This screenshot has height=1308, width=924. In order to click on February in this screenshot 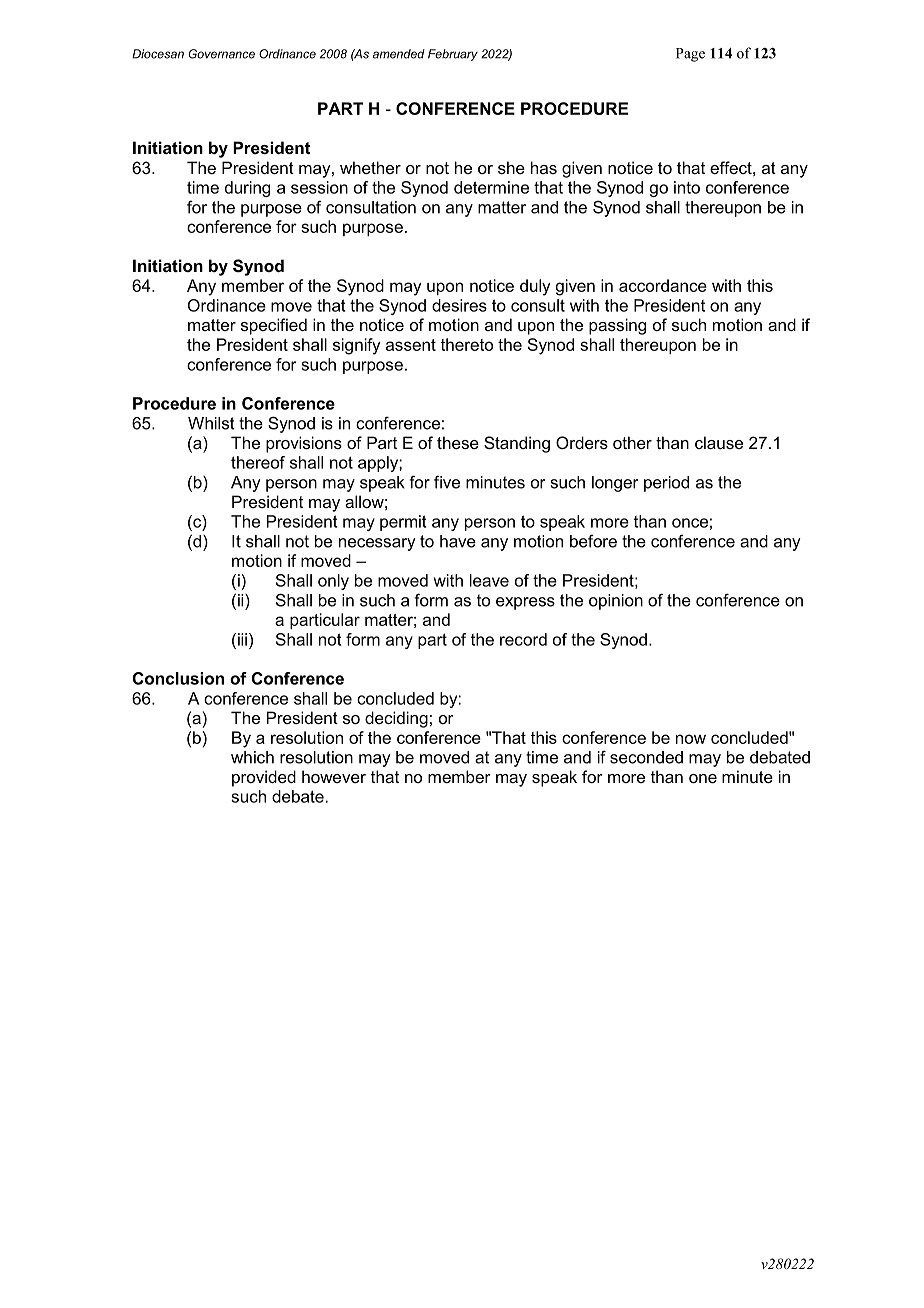, I will do `click(453, 55)`.
